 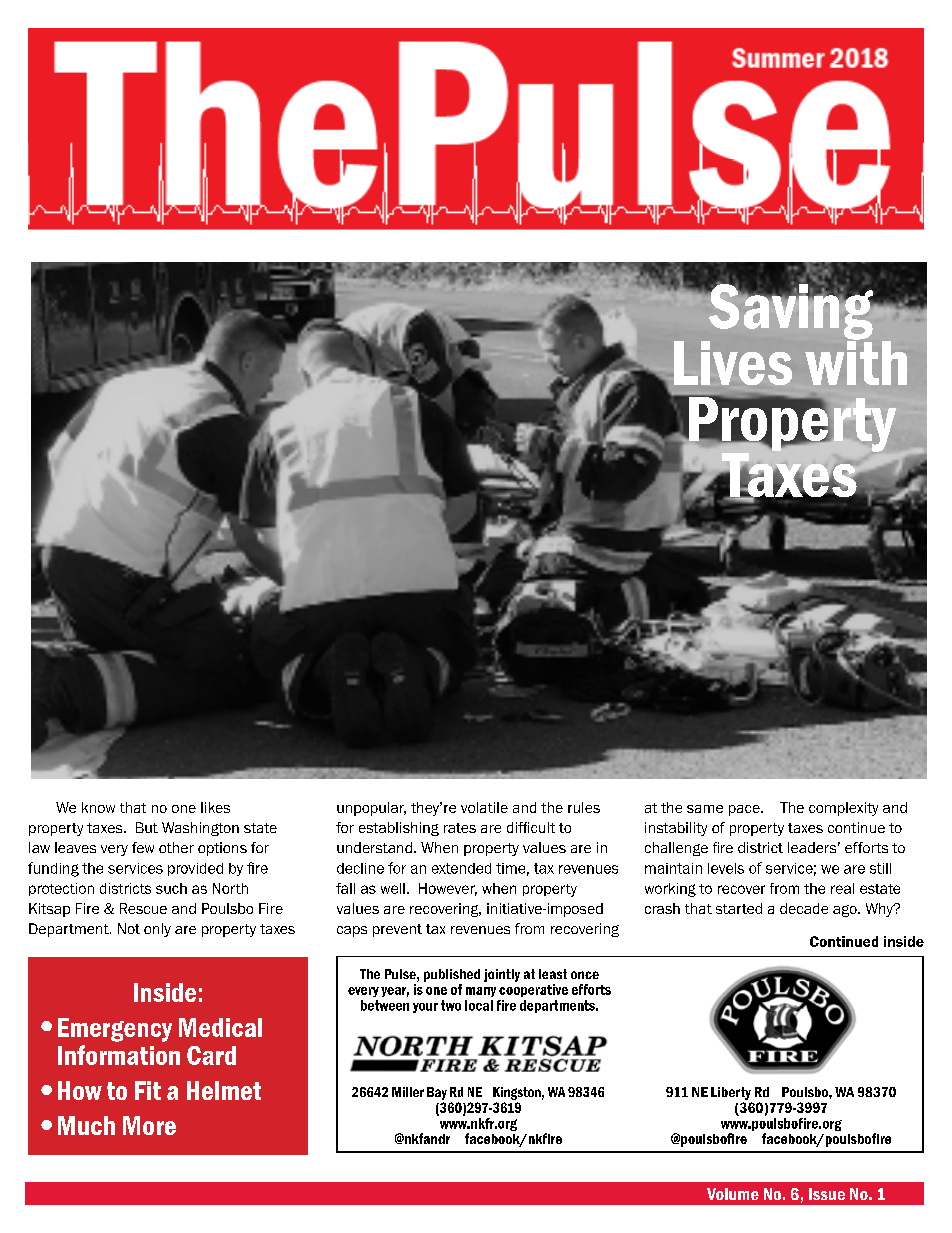 I want to click on More, so click(x=149, y=1125).
